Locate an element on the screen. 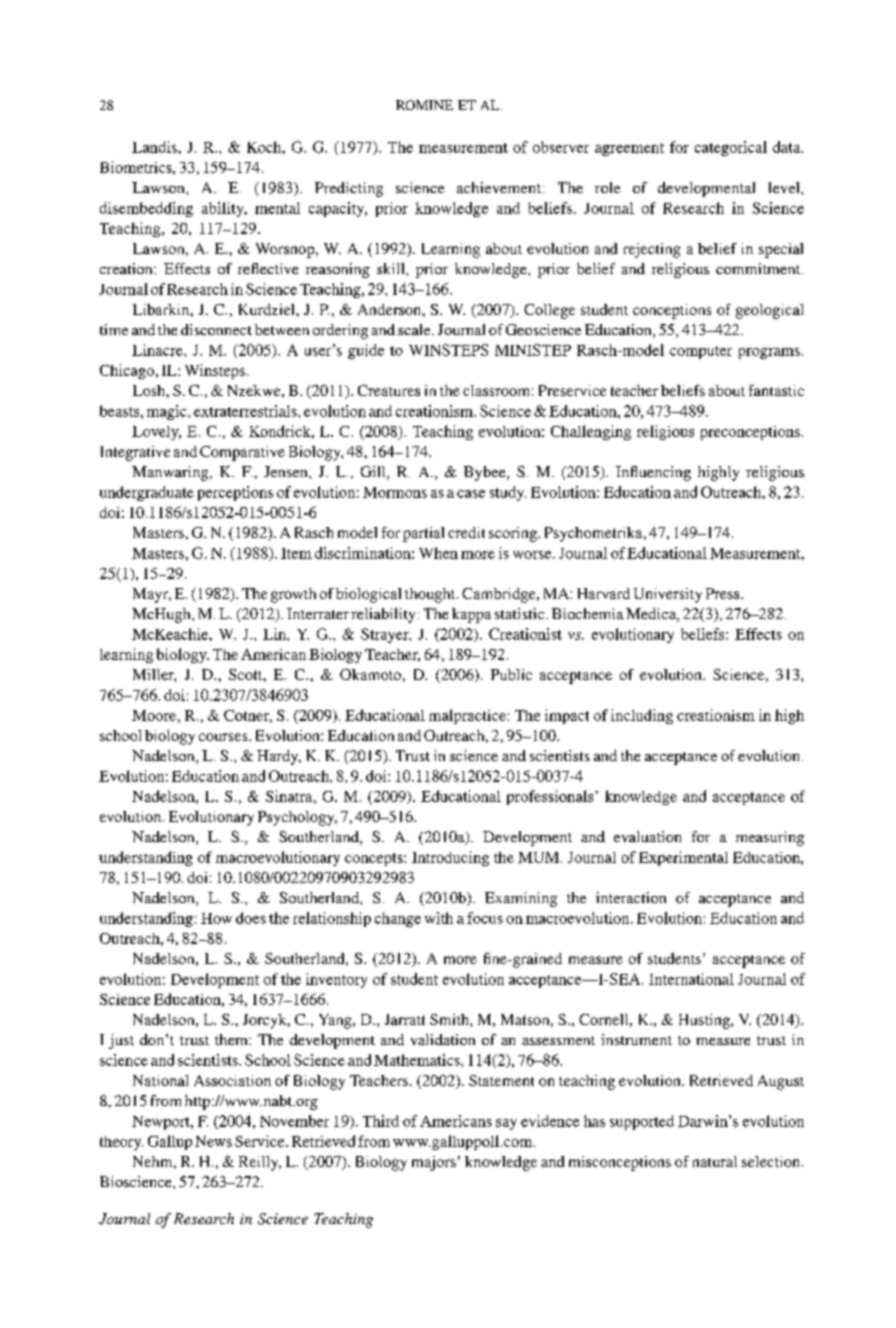 This screenshot has height=1328, width=896. case is located at coordinates (471, 494).
